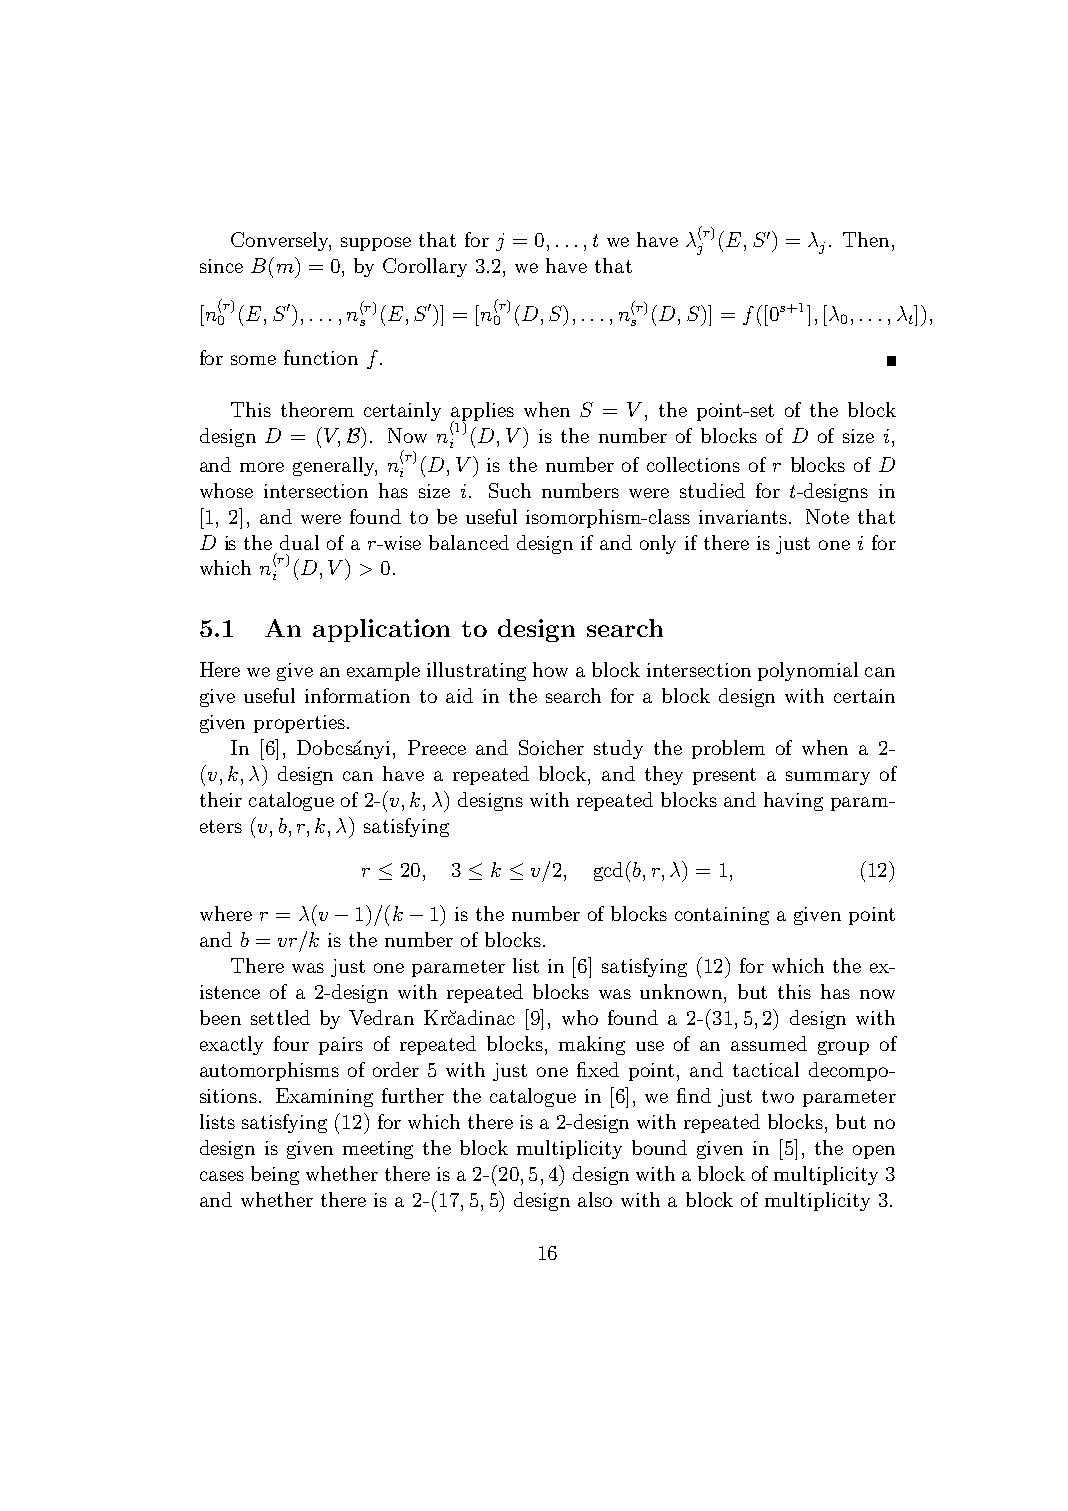 The height and width of the screenshot is (1511, 1068). What do you see at coordinates (595, 1199) in the screenshot?
I see `also` at bounding box center [595, 1199].
